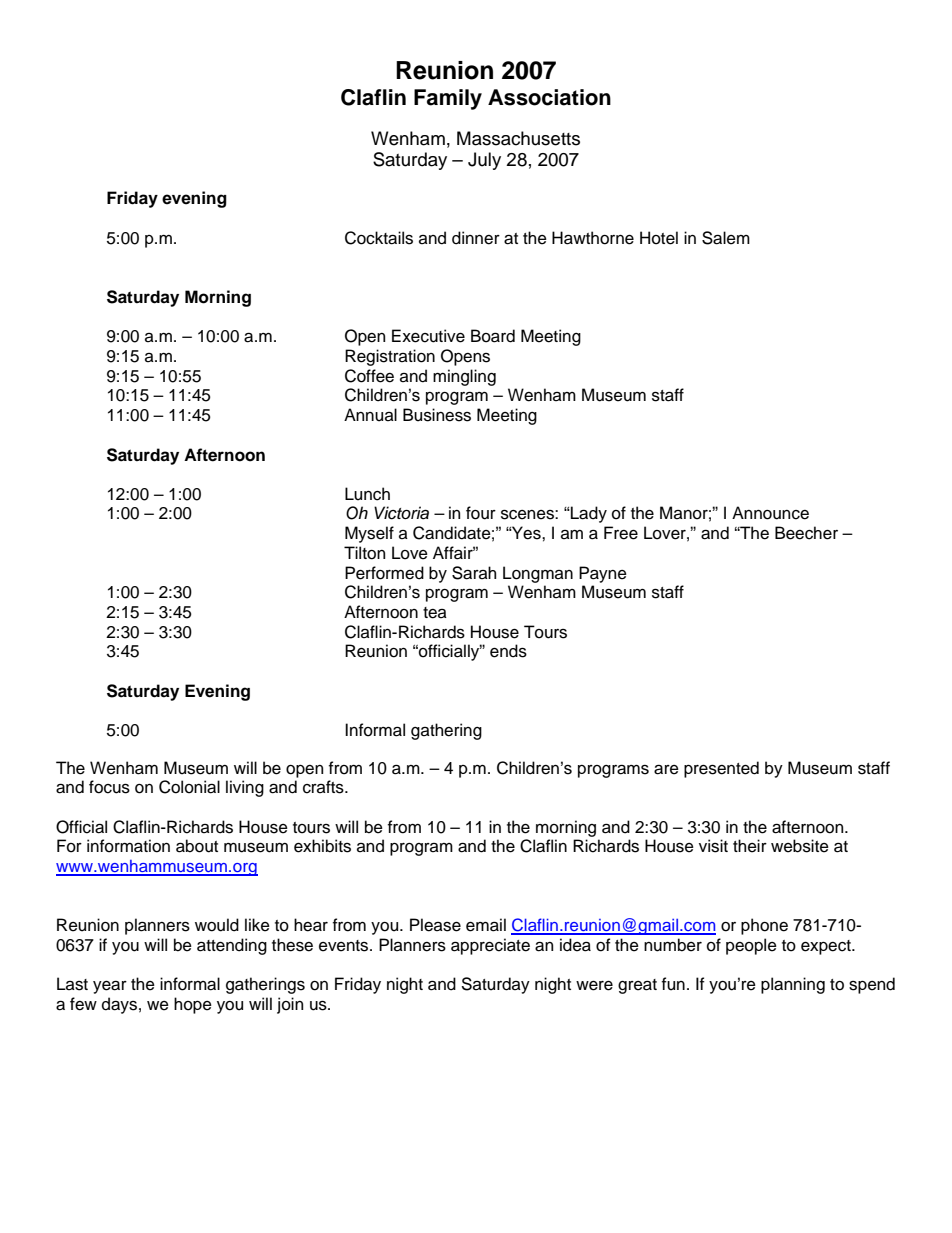 The image size is (952, 1233). Describe the element at coordinates (508, 651) in the screenshot. I see `ends` at that location.
